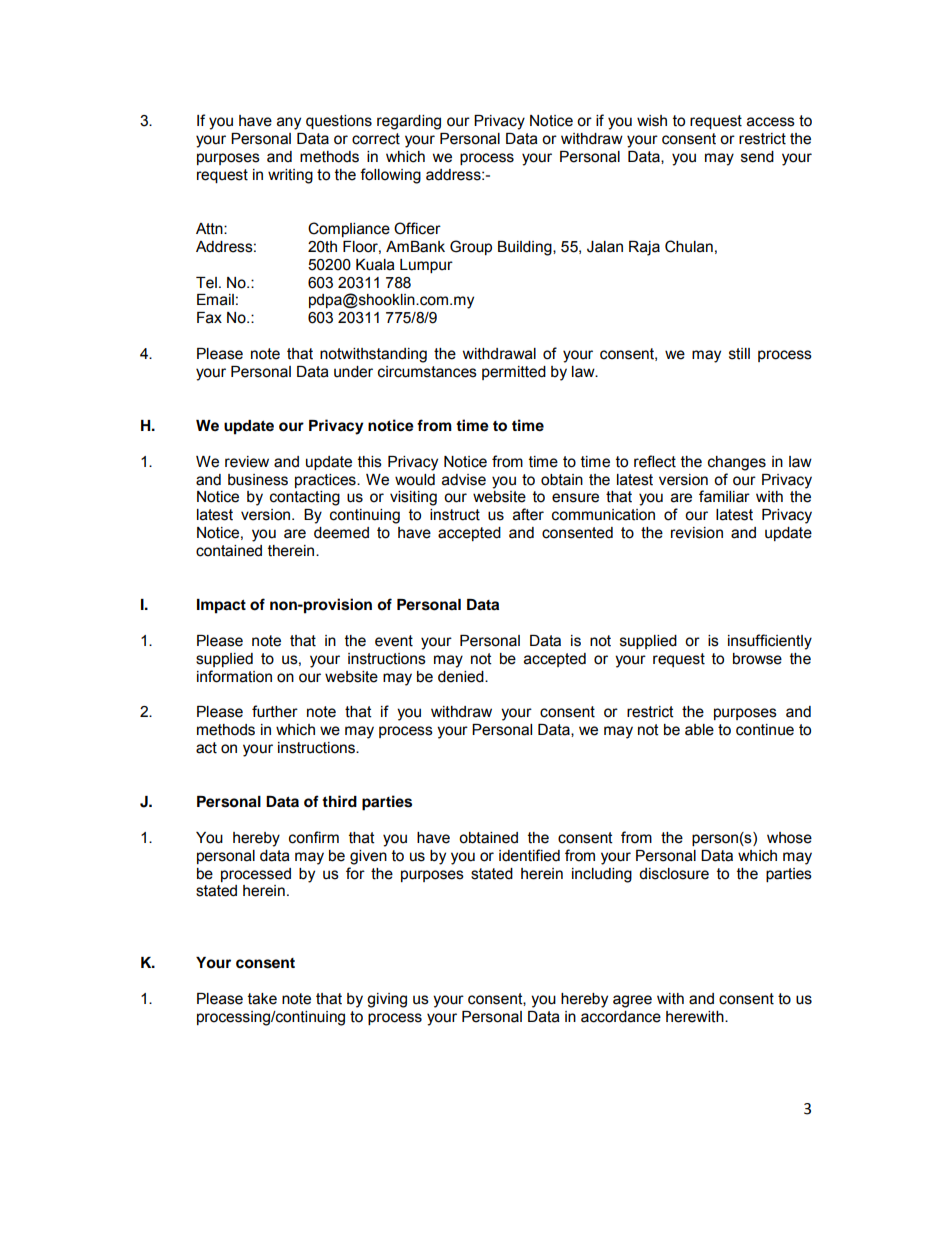 The height and width of the screenshot is (1233, 952). I want to click on send, so click(757, 157).
